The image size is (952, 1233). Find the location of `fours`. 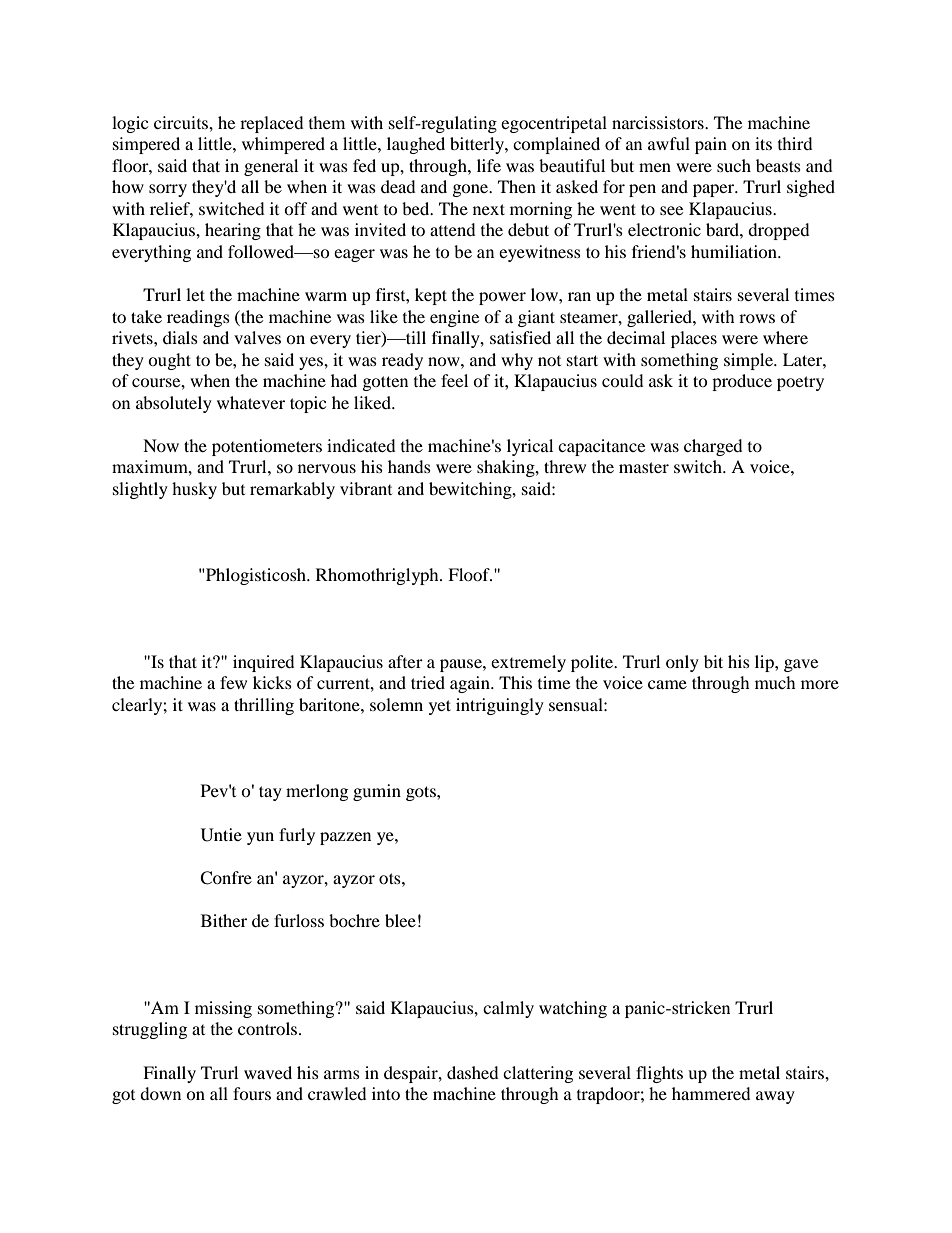

fours is located at coordinates (252, 1093).
